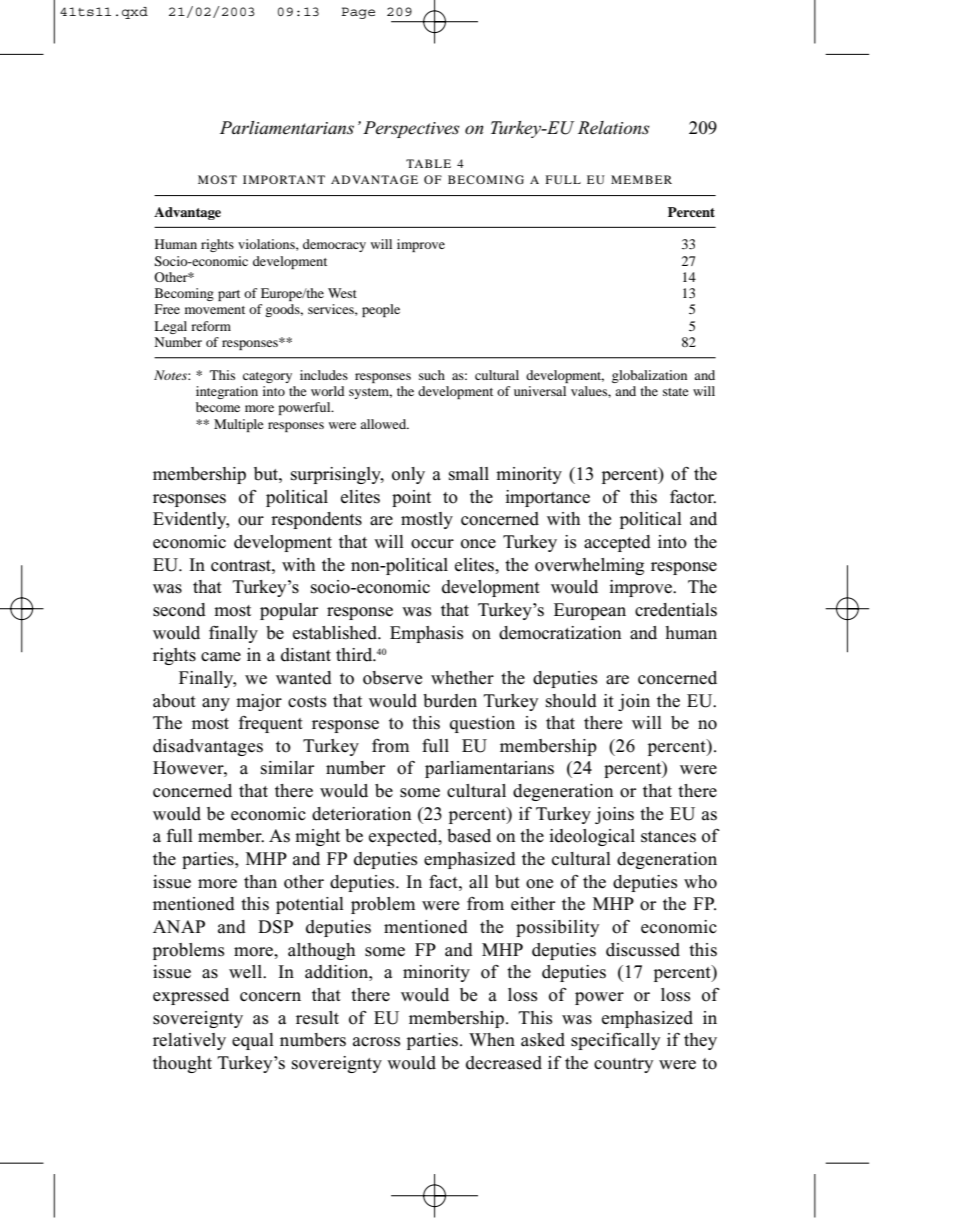 The height and width of the screenshot is (1232, 976). What do you see at coordinates (432, 544) in the screenshot?
I see `occur` at bounding box center [432, 544].
